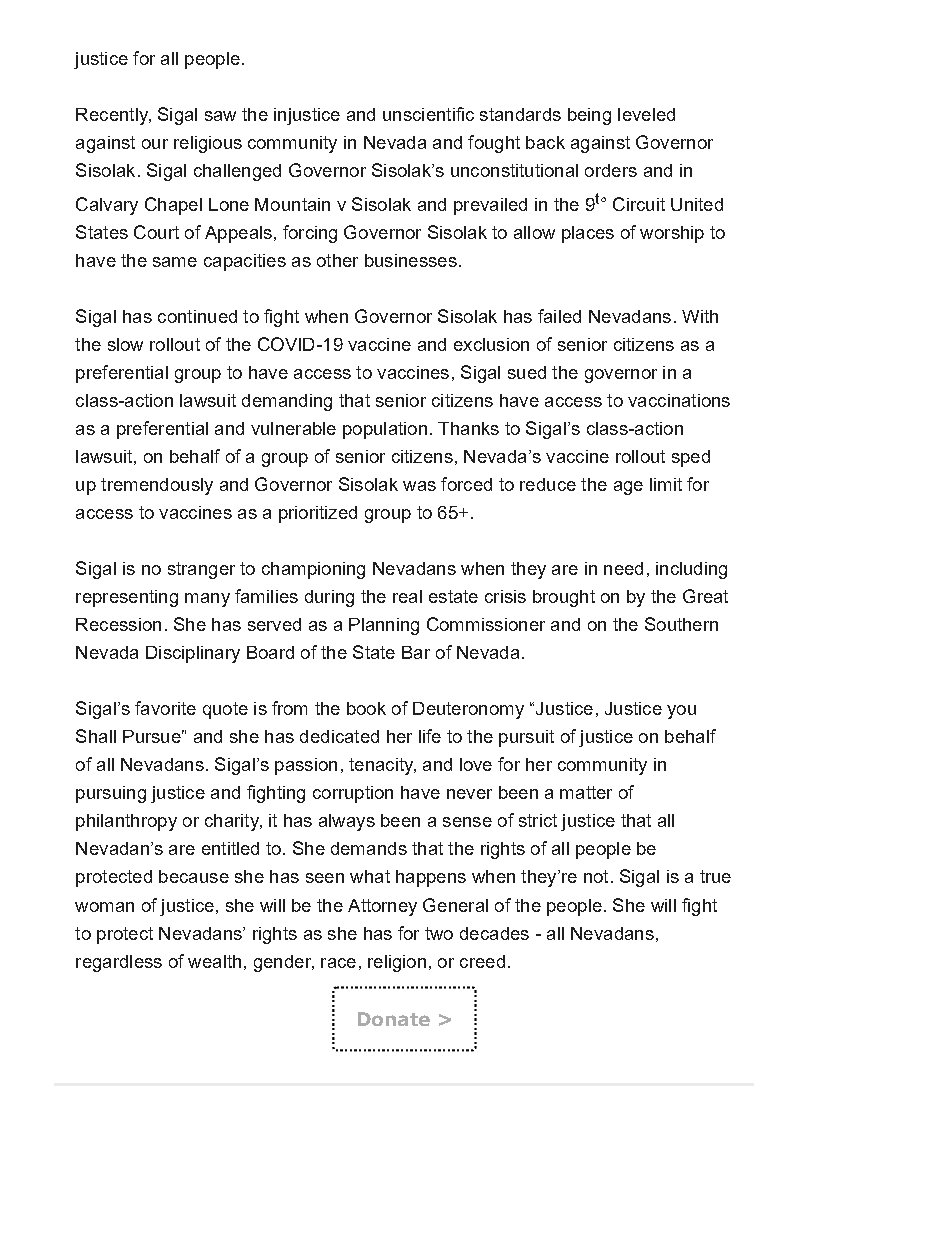 This image has height=1233, width=952. What do you see at coordinates (482, 961) in the image?
I see `creed` at bounding box center [482, 961].
